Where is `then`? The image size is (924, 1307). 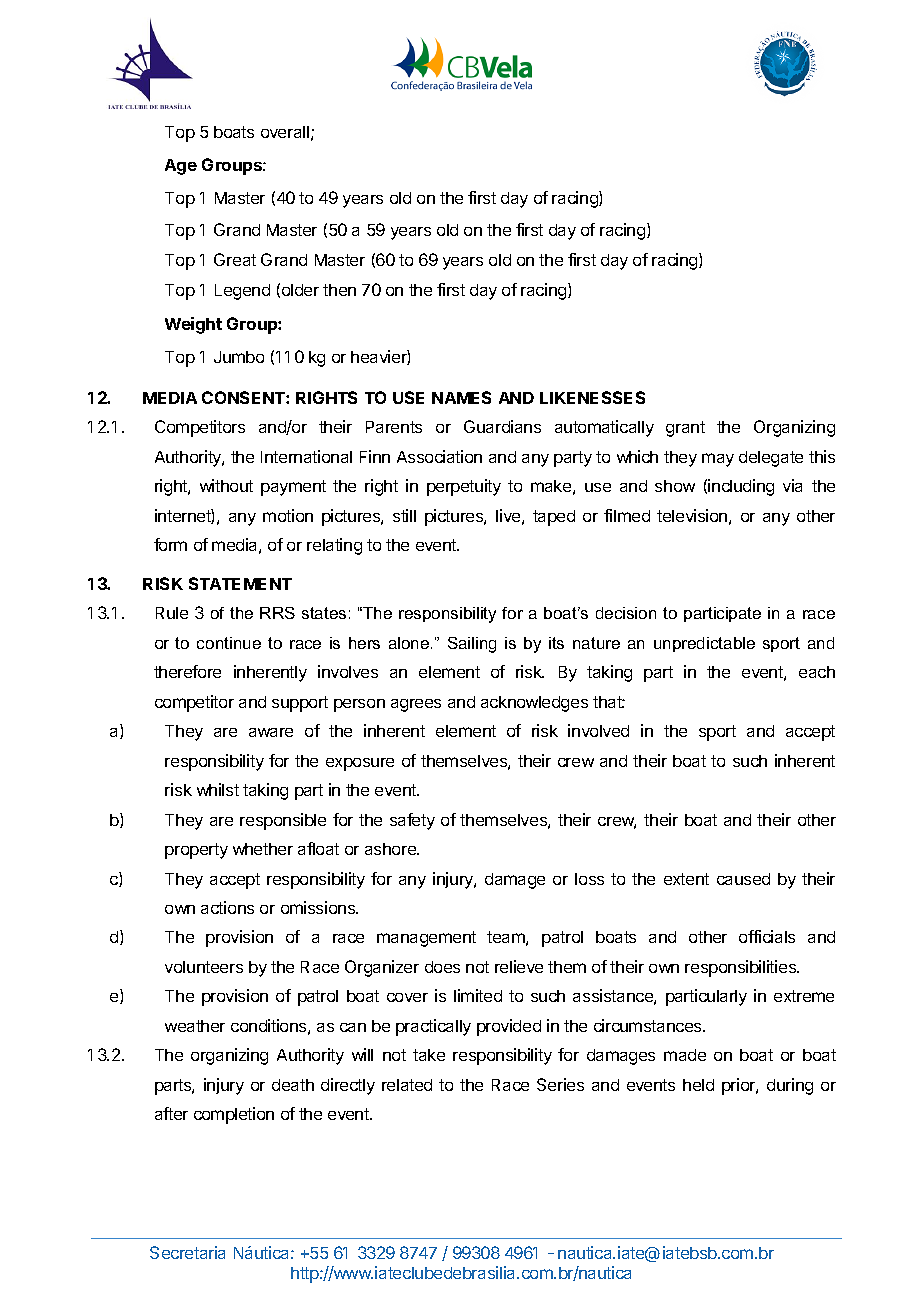 then is located at coordinates (339, 290).
